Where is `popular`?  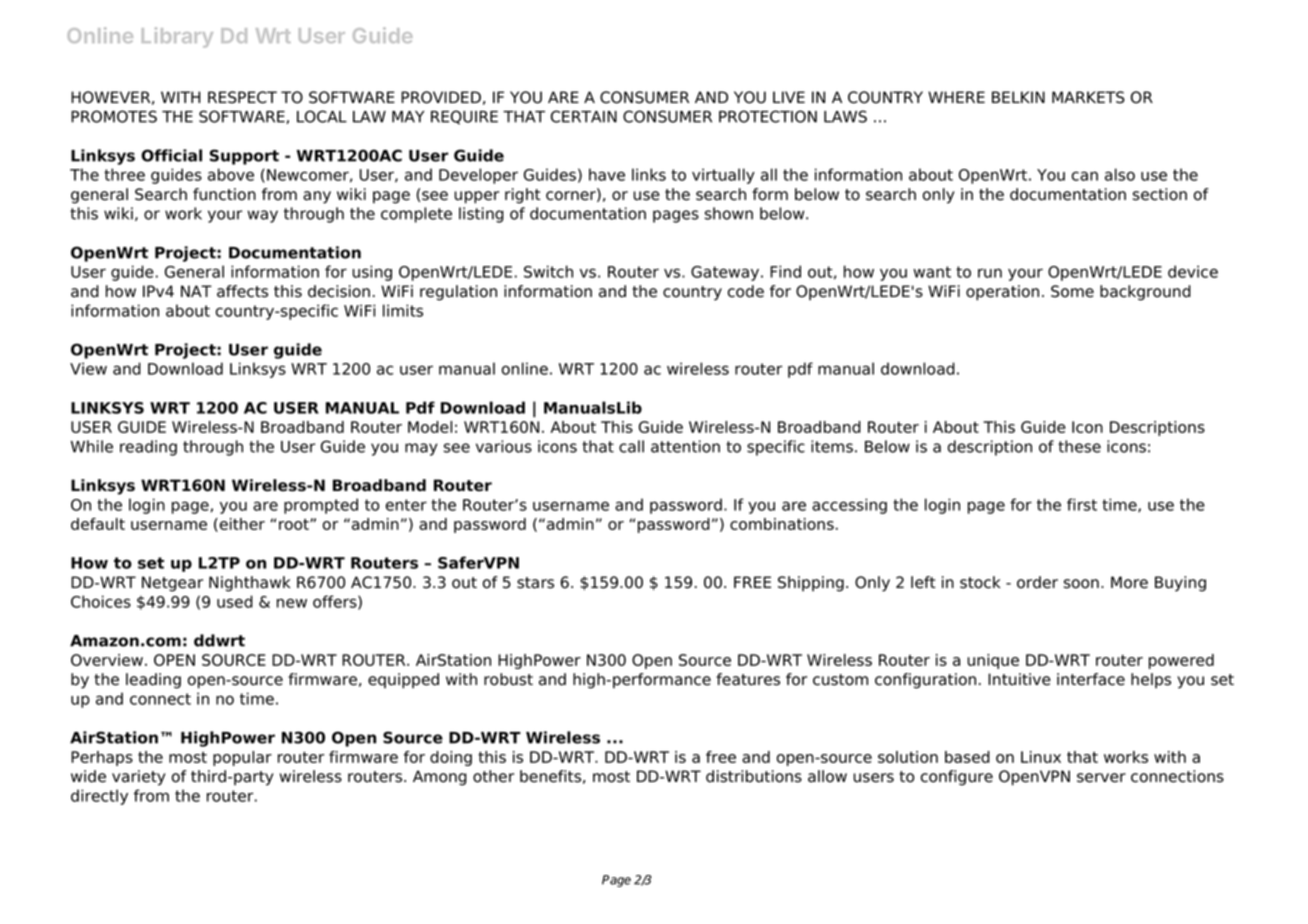
popular is located at coordinates (242, 758).
